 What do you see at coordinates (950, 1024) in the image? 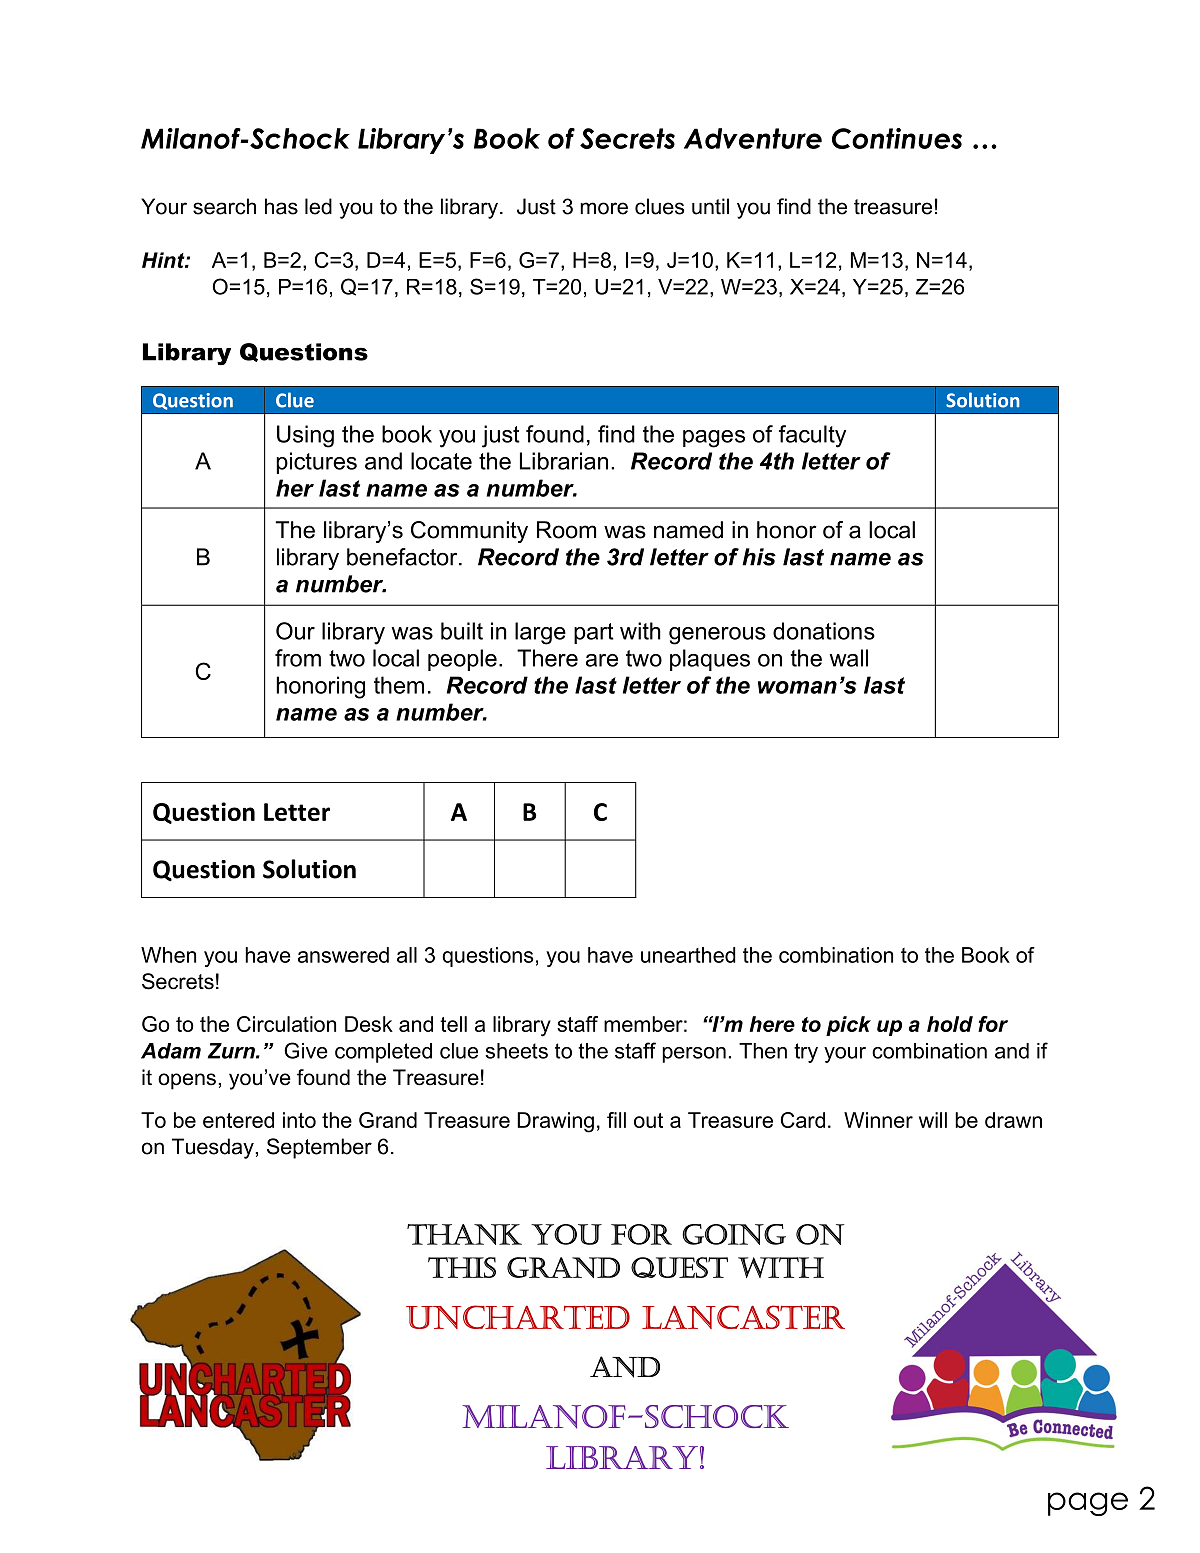
I see `hold` at bounding box center [950, 1024].
